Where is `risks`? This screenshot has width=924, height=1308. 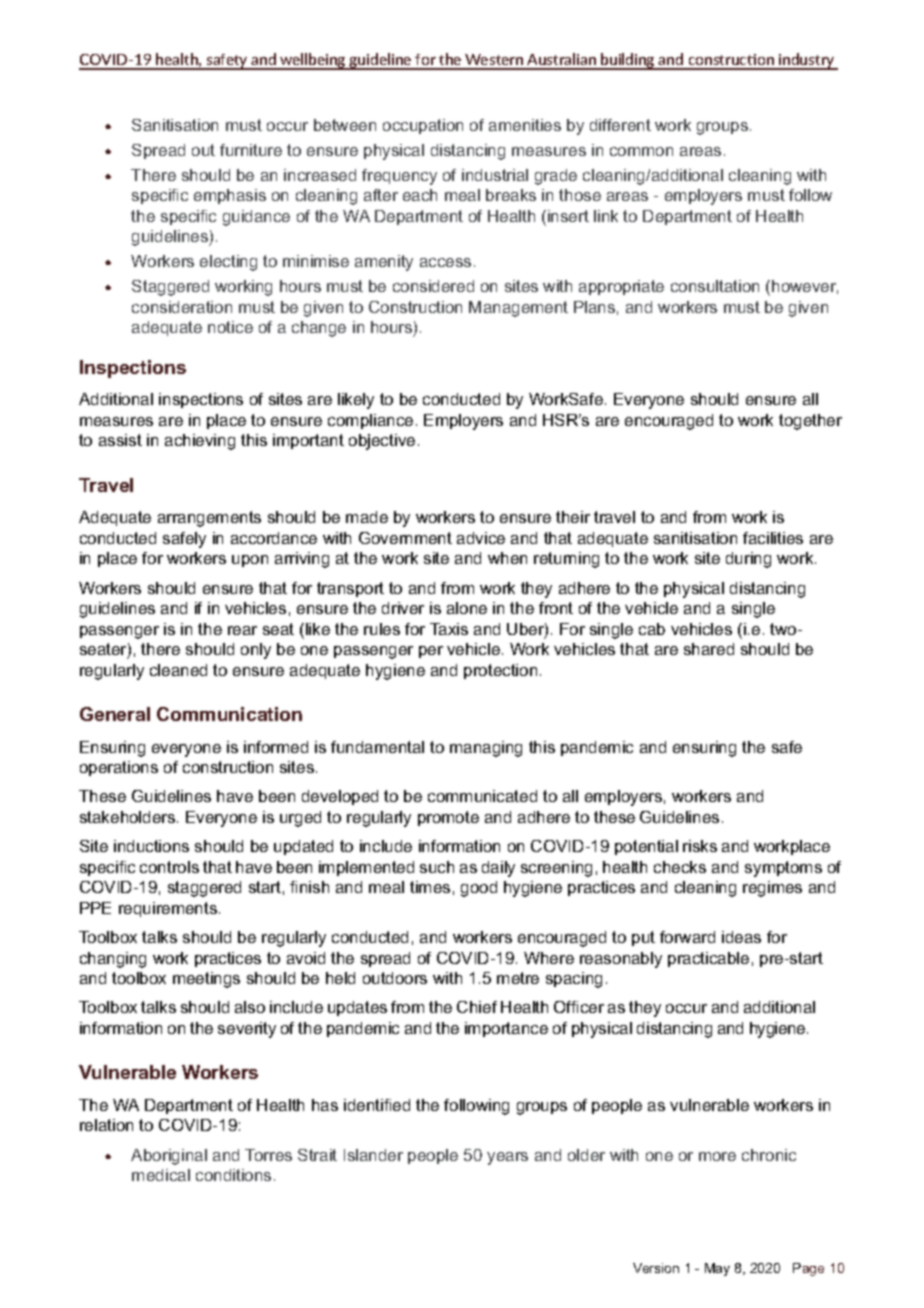
risks is located at coordinates (700, 846).
